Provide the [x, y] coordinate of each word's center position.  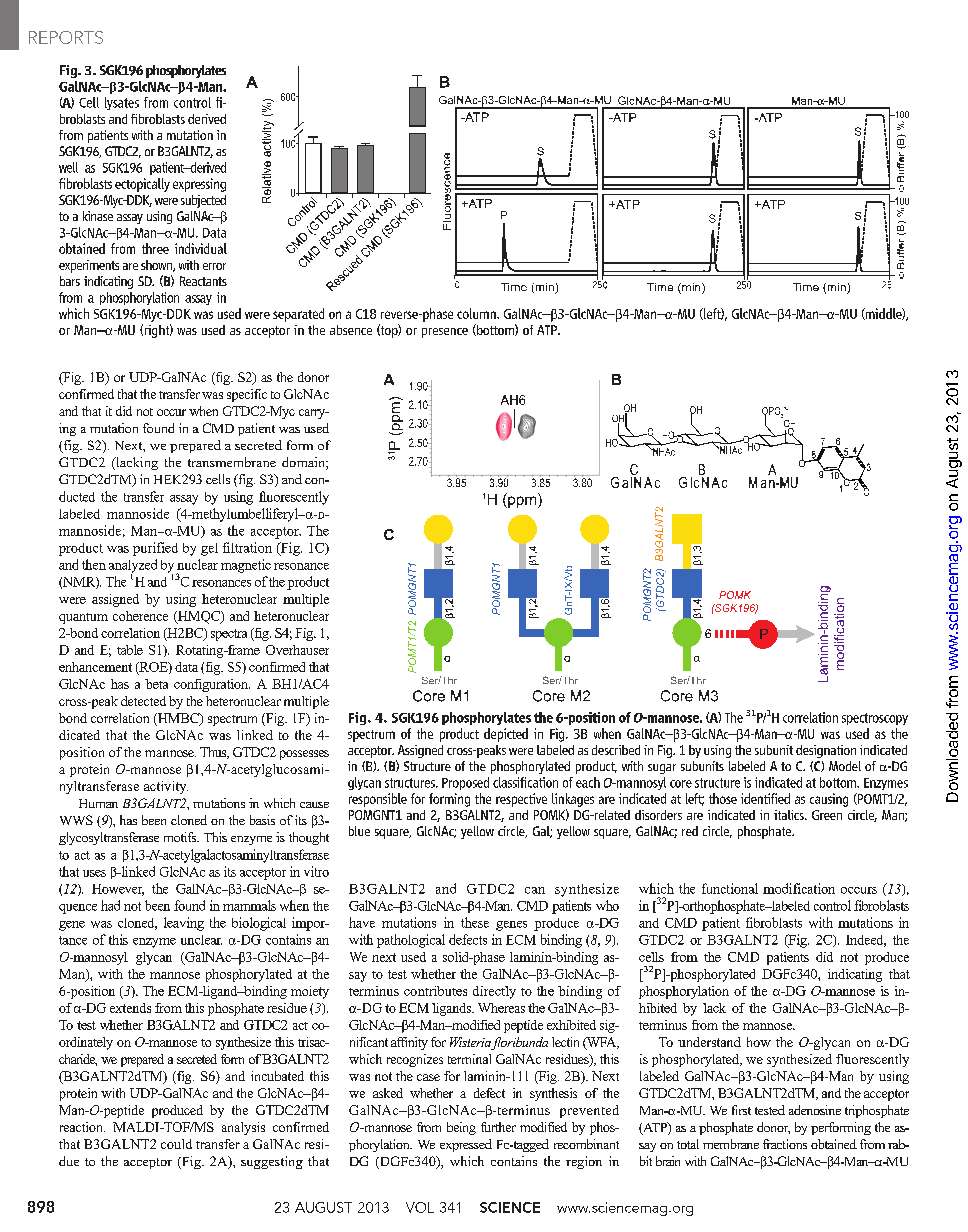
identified [765, 798]
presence [445, 333]
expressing [199, 185]
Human [98, 803]
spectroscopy [875, 719]
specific [247, 395]
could [176, 1144]
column [477, 313]
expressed [466, 1145]
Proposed [465, 783]
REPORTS [66, 37]
